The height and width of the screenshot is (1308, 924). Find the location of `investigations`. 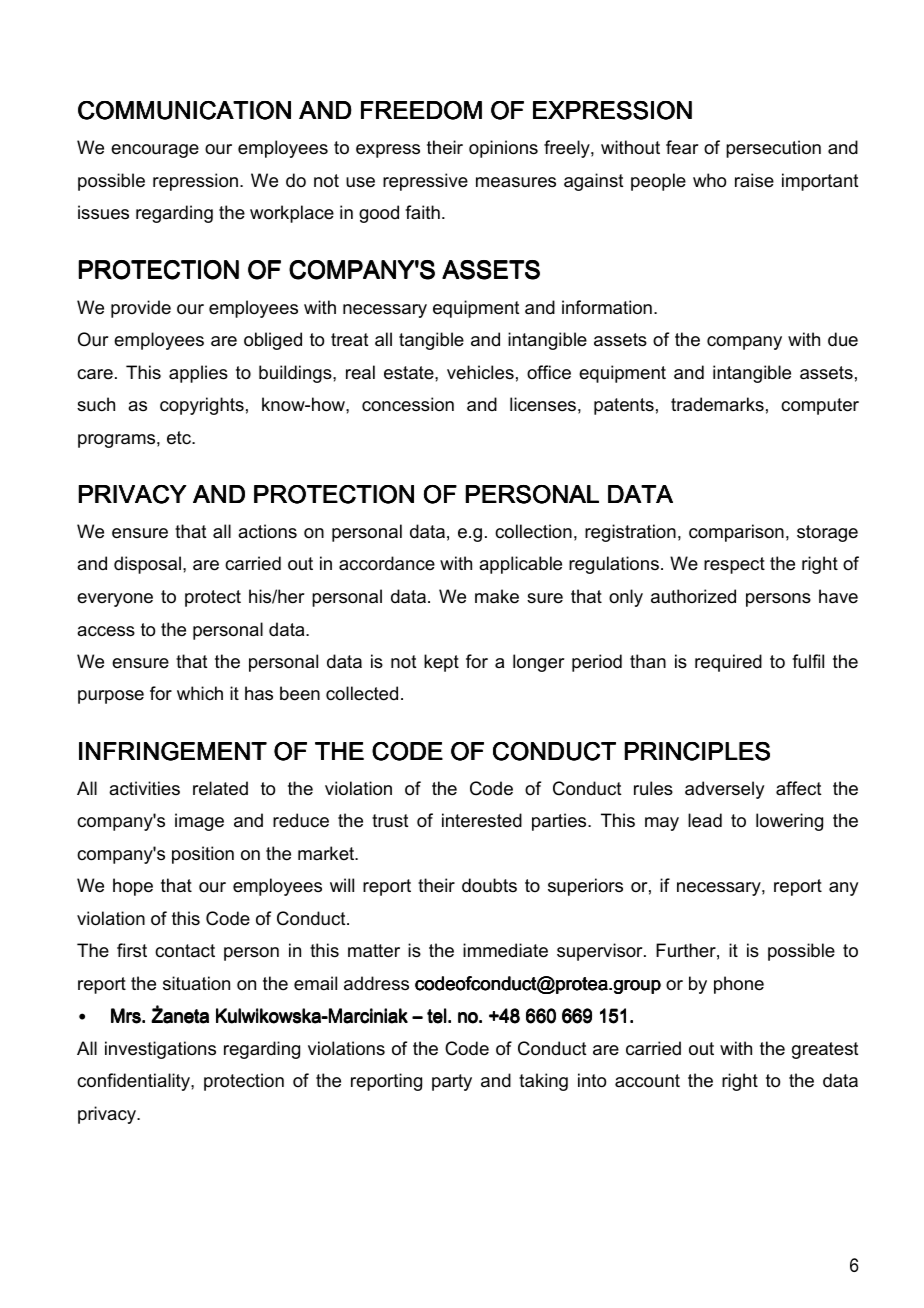

investigations is located at coordinates (160, 1050).
